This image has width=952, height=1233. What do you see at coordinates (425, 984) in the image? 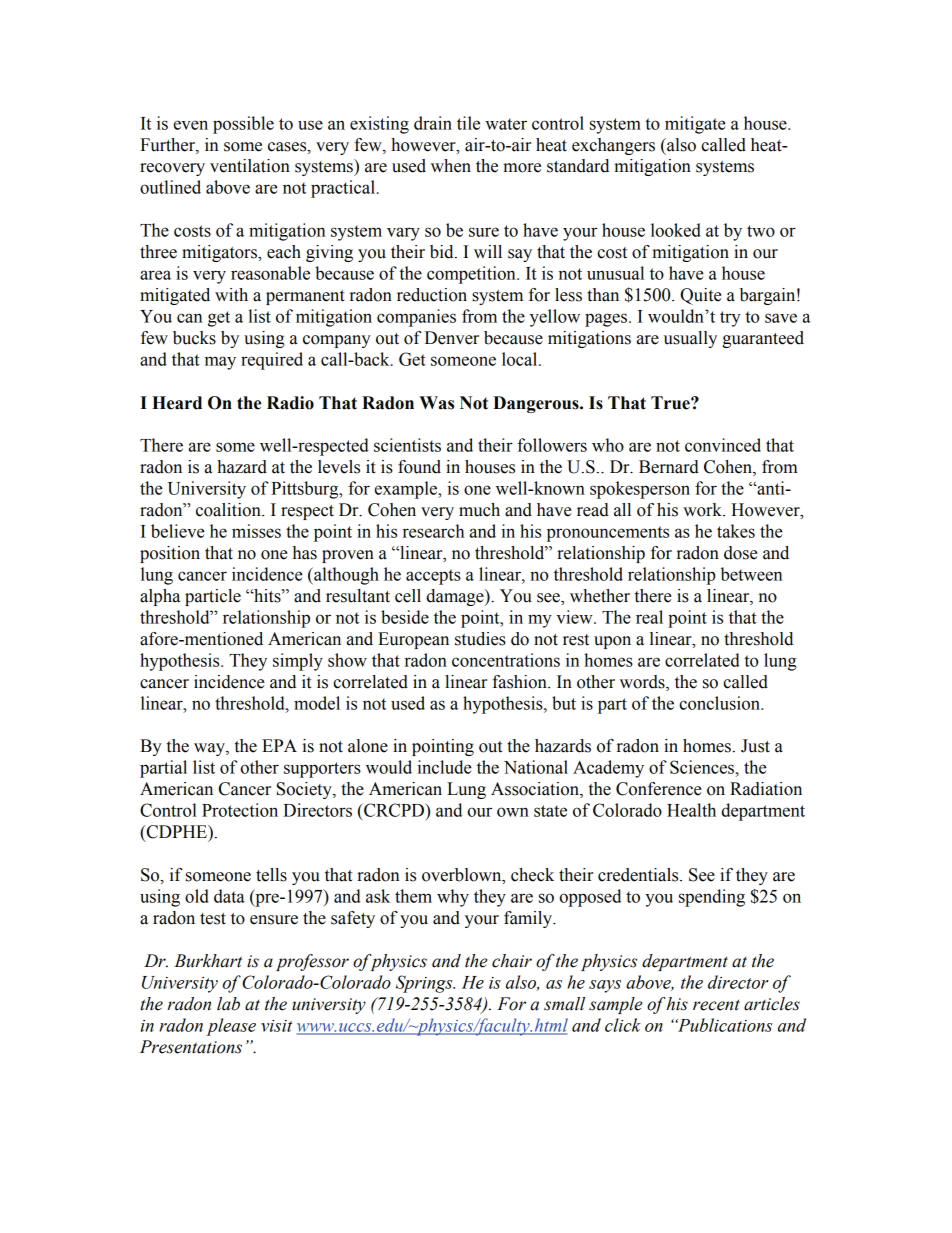
I see `Springs` at bounding box center [425, 984].
